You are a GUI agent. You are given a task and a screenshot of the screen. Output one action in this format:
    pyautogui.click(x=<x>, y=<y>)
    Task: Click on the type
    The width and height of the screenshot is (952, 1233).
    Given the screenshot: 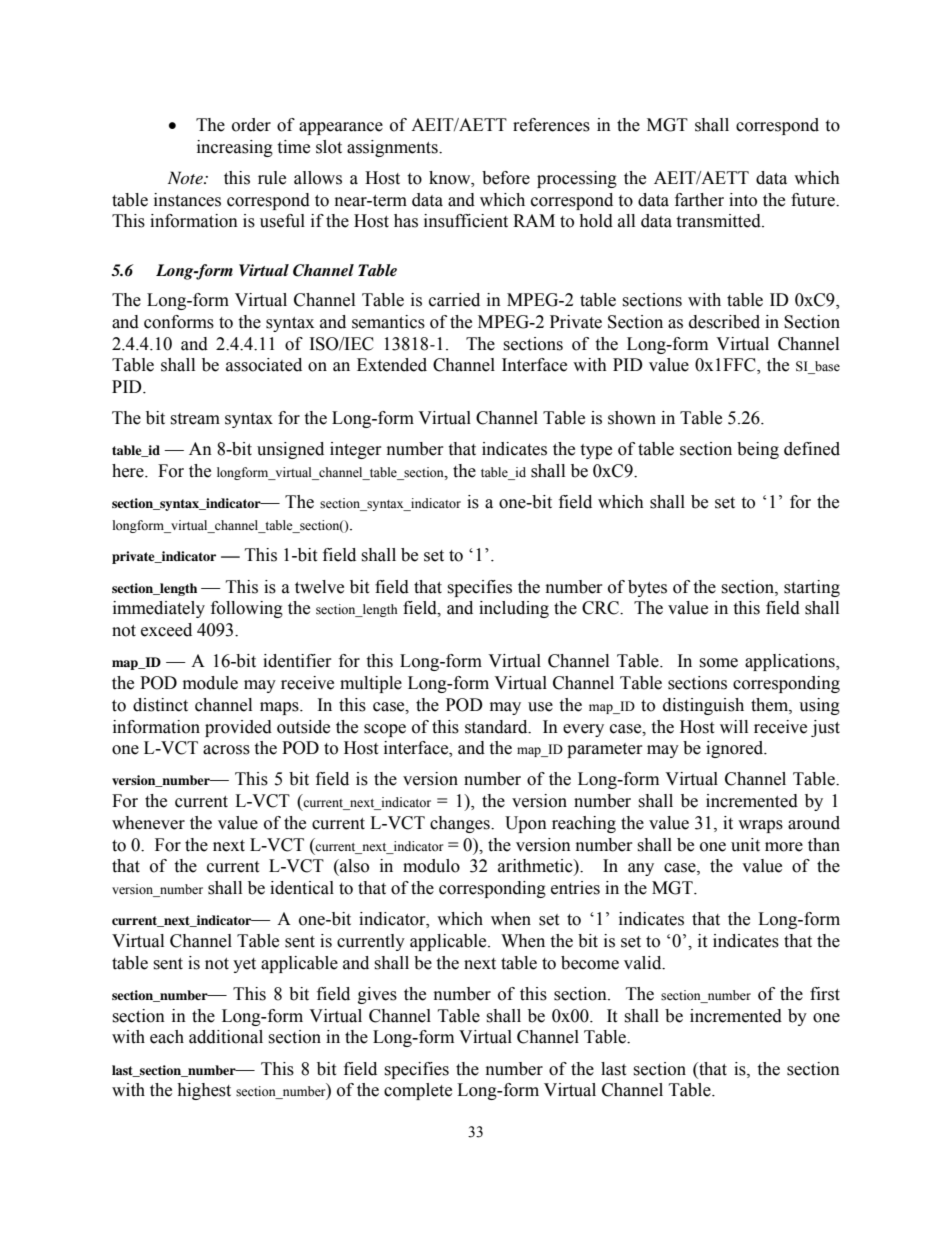 What is the action you would take?
    pyautogui.click(x=596, y=451)
